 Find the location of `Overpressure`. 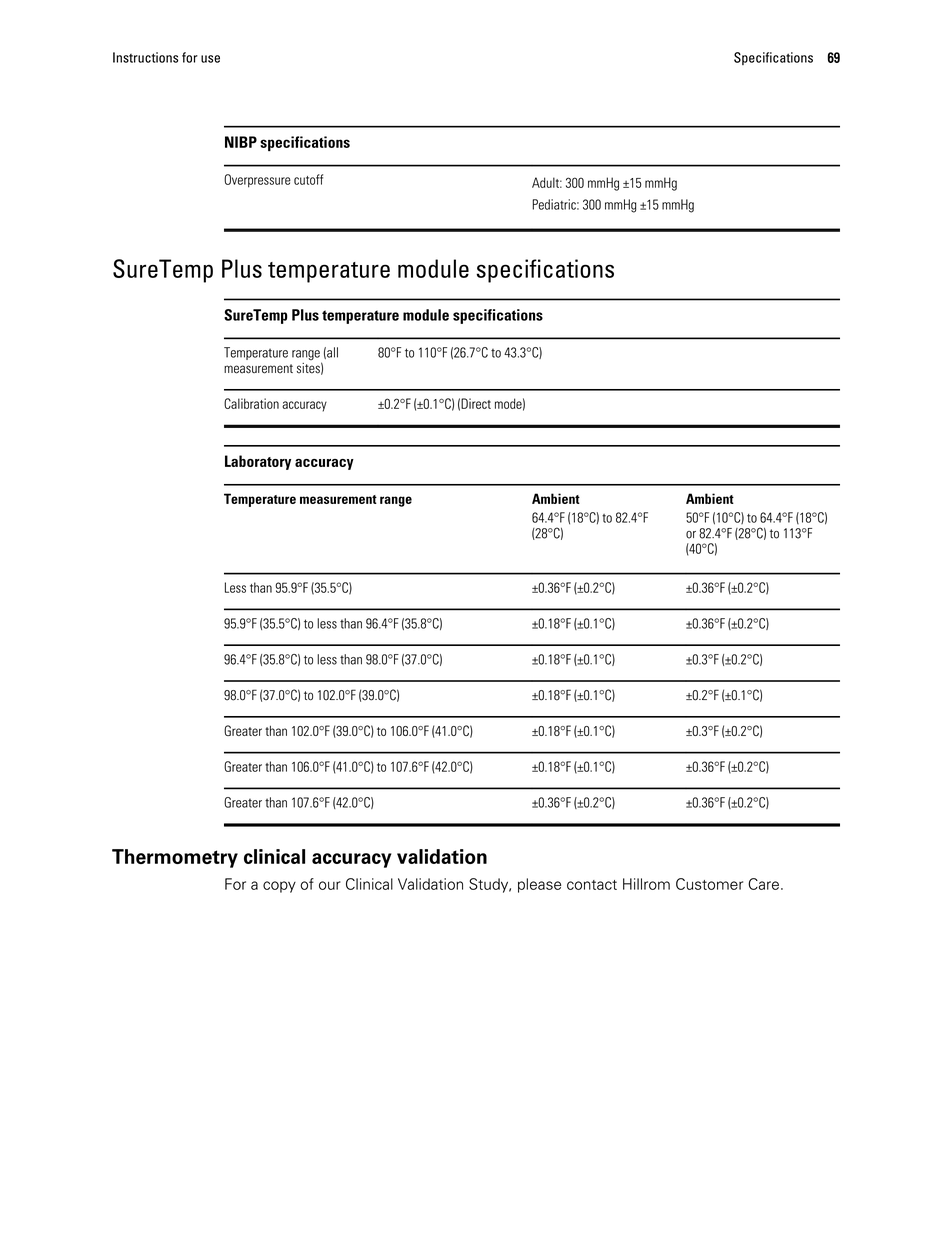

Overpressure is located at coordinates (257, 181).
